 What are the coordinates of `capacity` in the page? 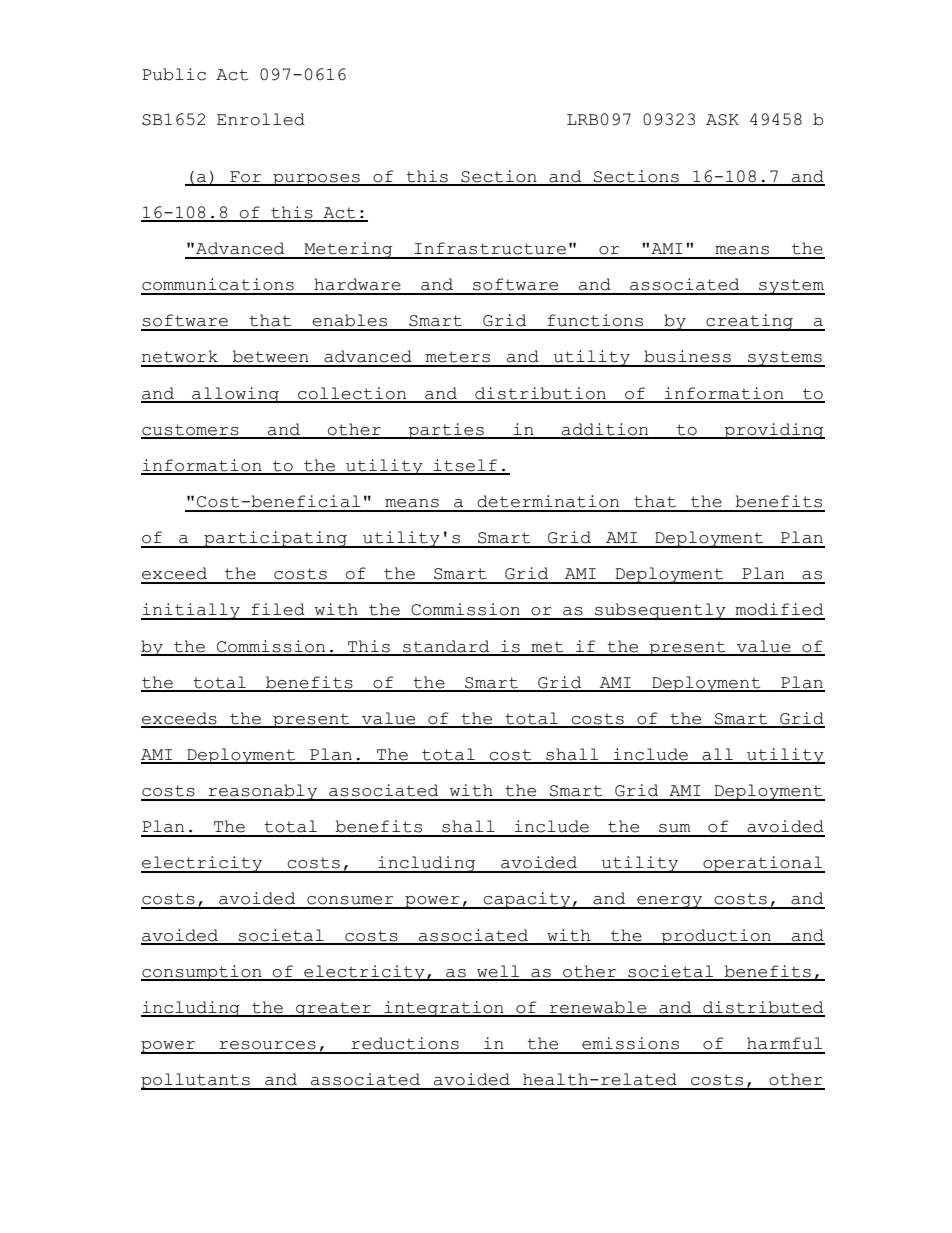 It's located at (527, 900).
